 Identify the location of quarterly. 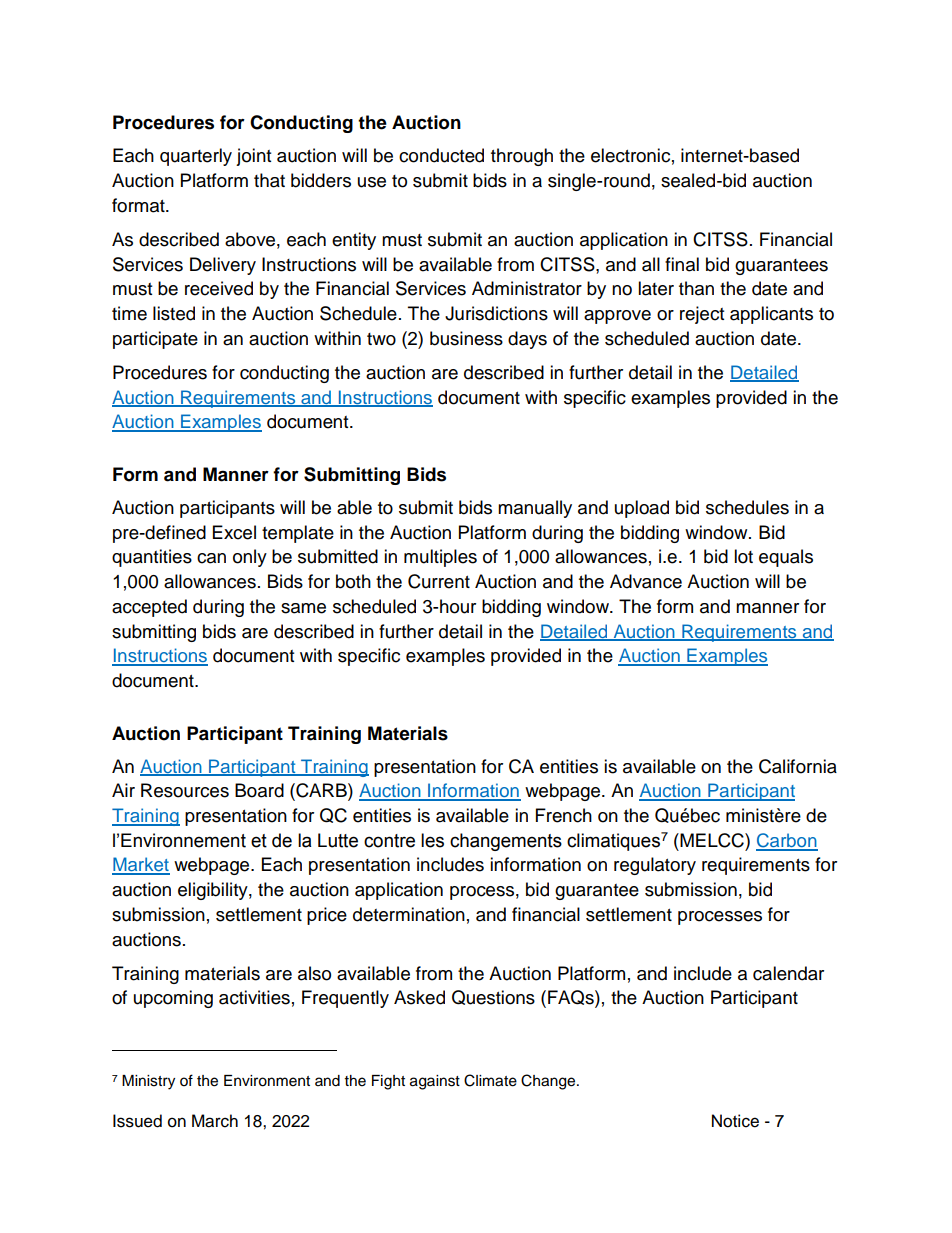
(196, 157).
